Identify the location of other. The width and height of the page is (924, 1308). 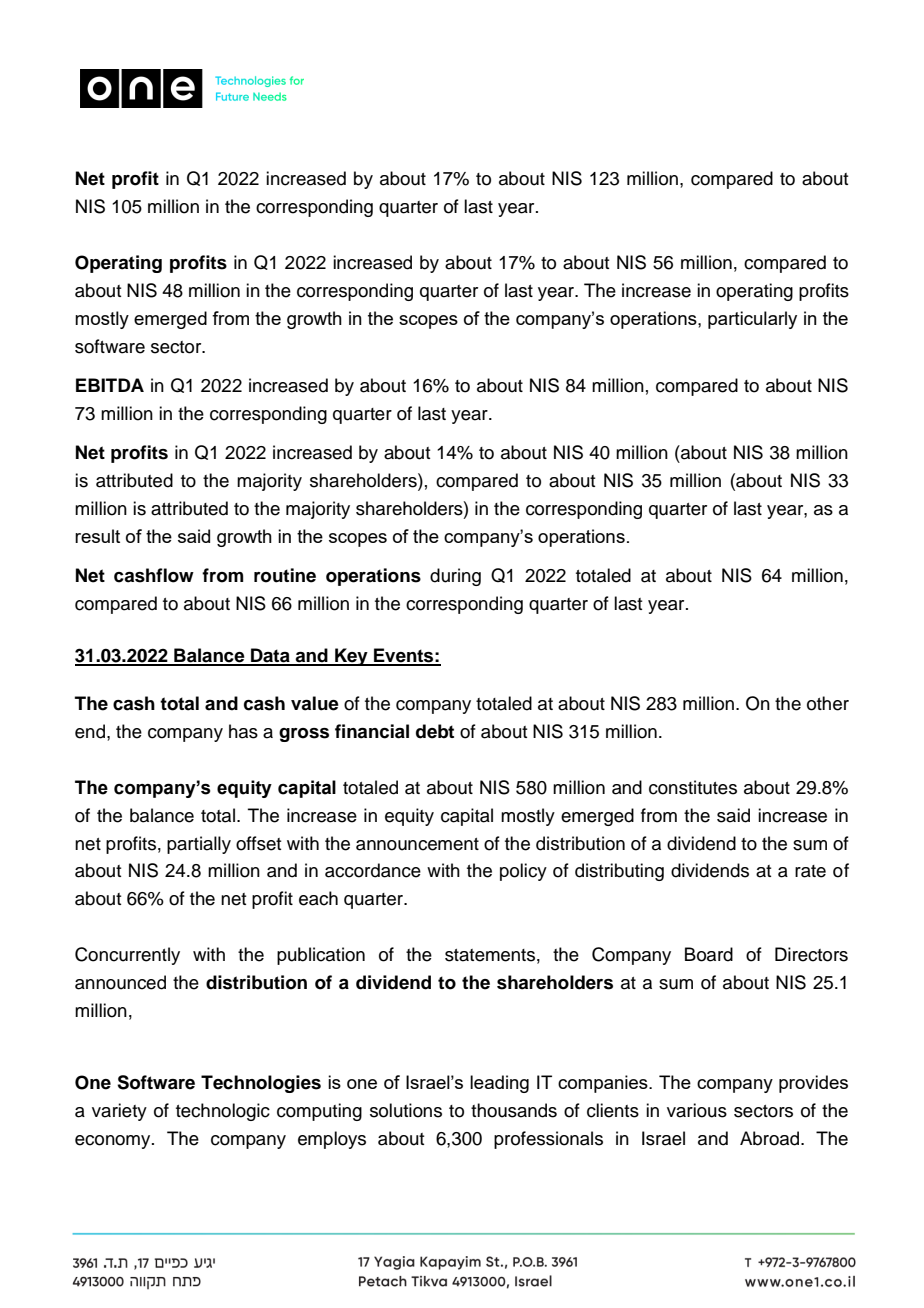
(828, 703).
